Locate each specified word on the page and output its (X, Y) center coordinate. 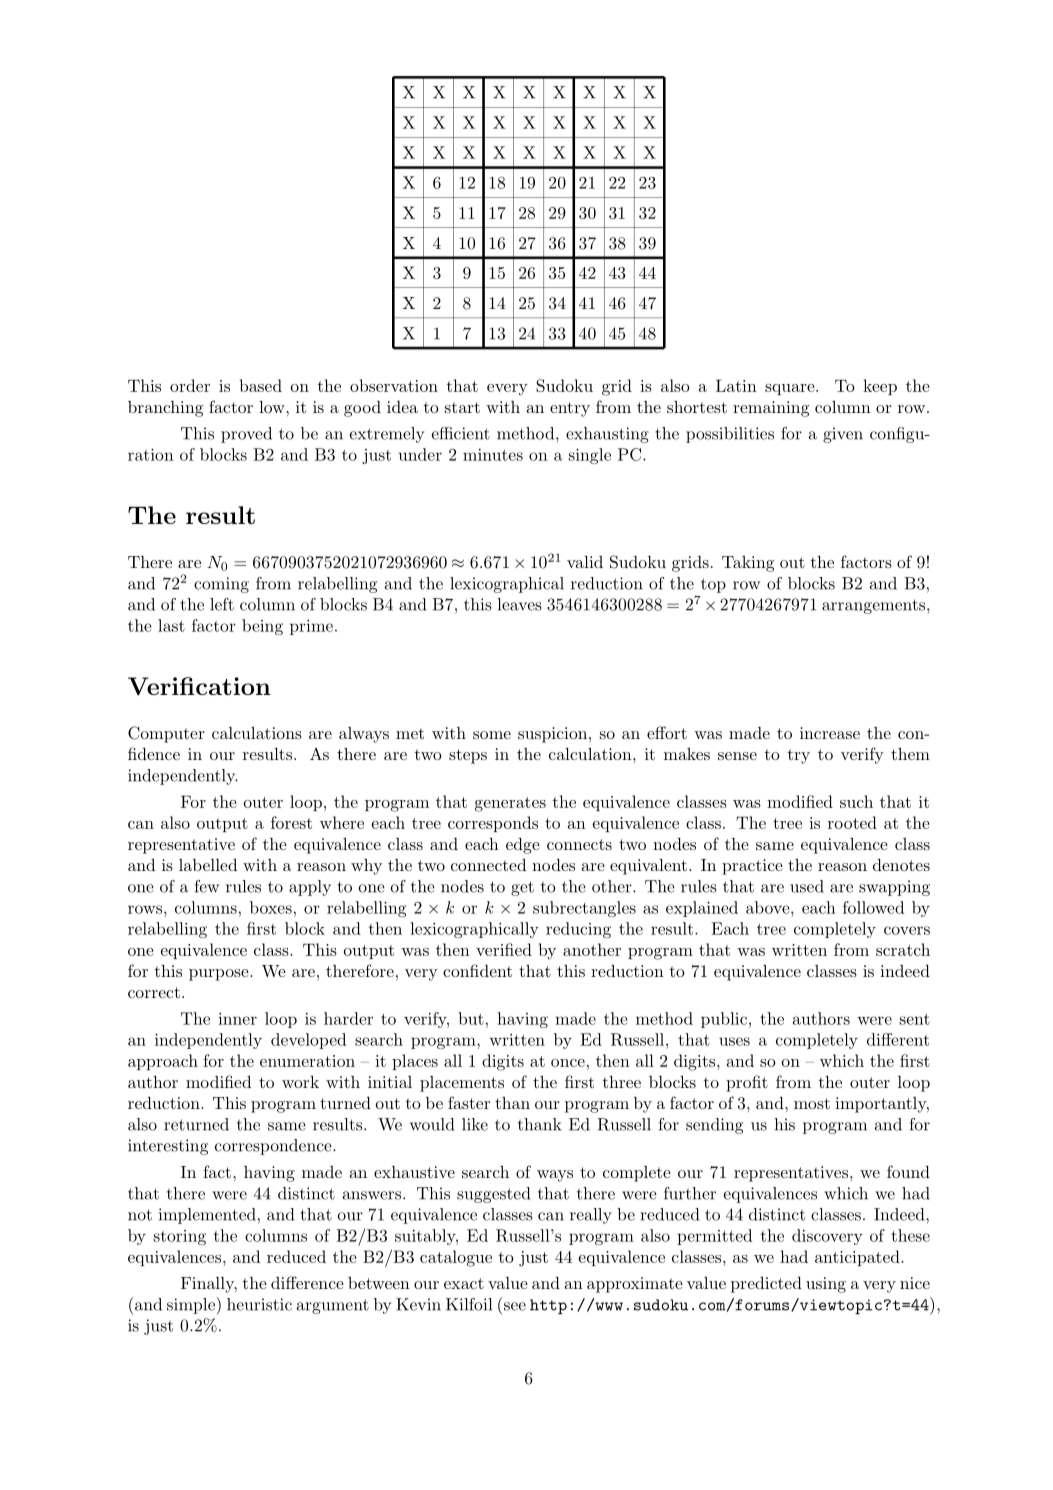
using (826, 1285)
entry (570, 409)
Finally (209, 1285)
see (515, 1306)
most (812, 1103)
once (568, 1063)
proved (246, 435)
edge (523, 846)
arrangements (875, 606)
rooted (852, 822)
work (300, 1082)
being (262, 627)
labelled (208, 865)
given (843, 435)
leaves (519, 604)
